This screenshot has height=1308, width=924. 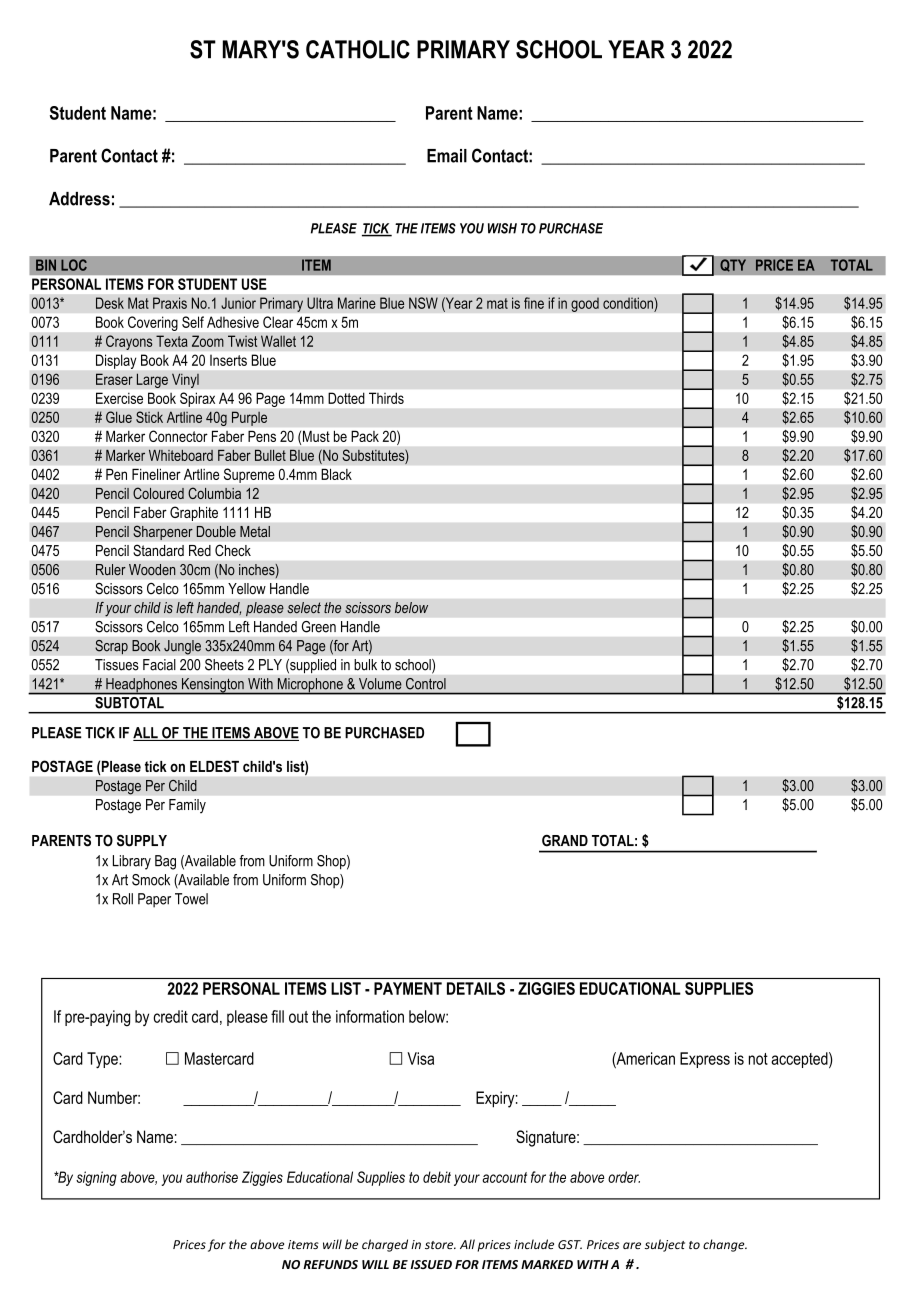 I want to click on Display, so click(x=116, y=362).
